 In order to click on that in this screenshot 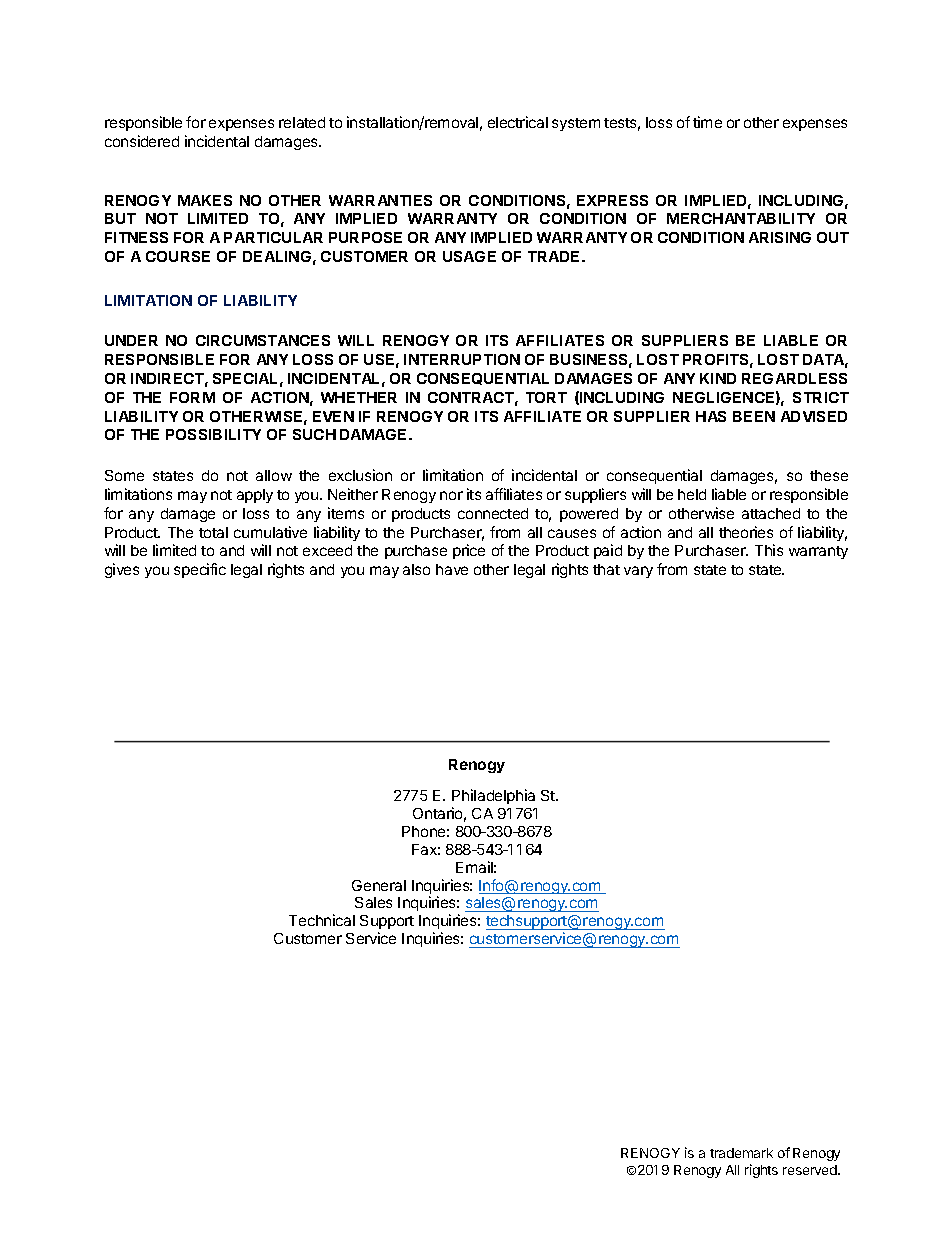, I will do `click(606, 569)`.
